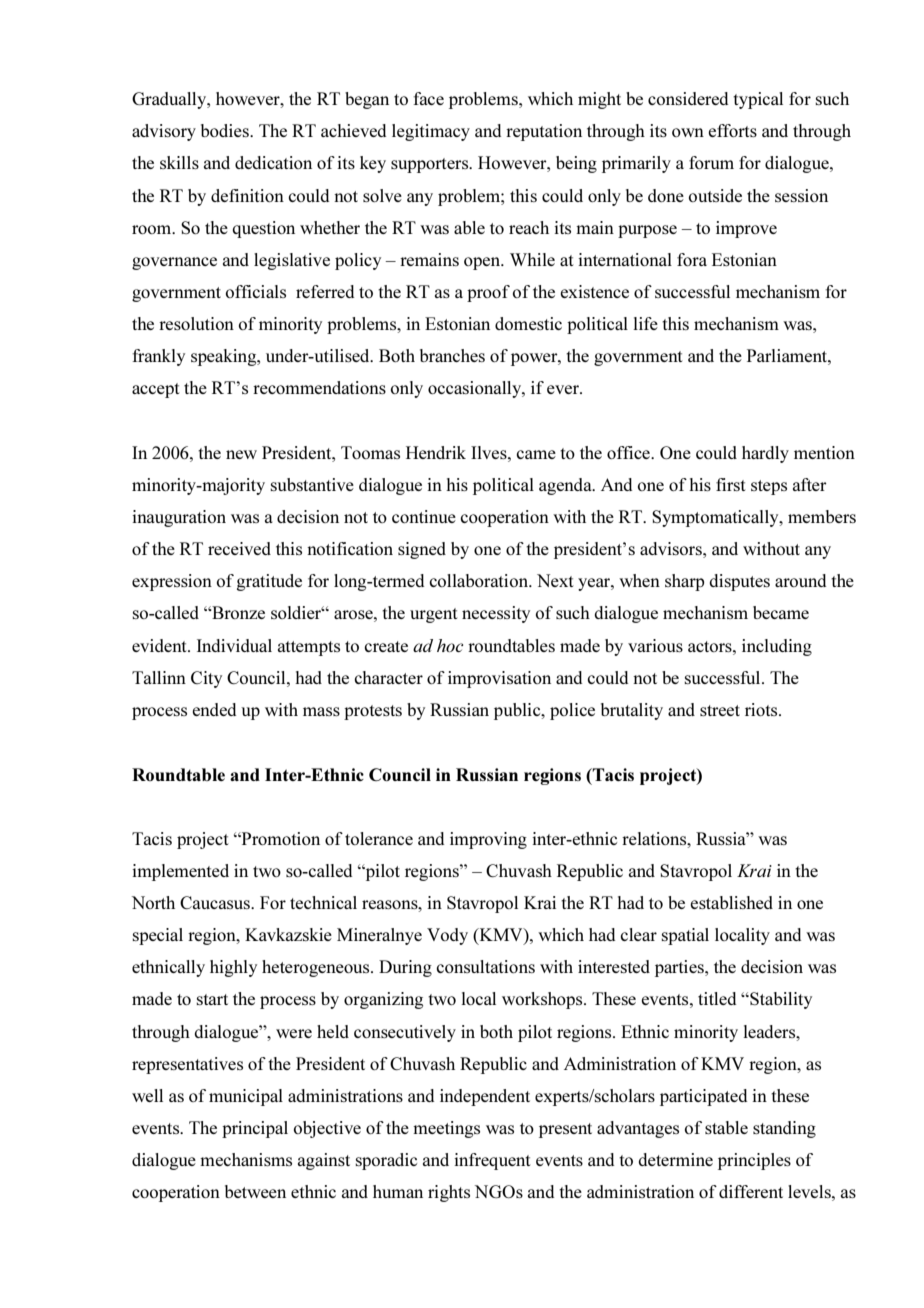 This screenshot has height=1308, width=924. I want to click on first, so click(730, 484).
